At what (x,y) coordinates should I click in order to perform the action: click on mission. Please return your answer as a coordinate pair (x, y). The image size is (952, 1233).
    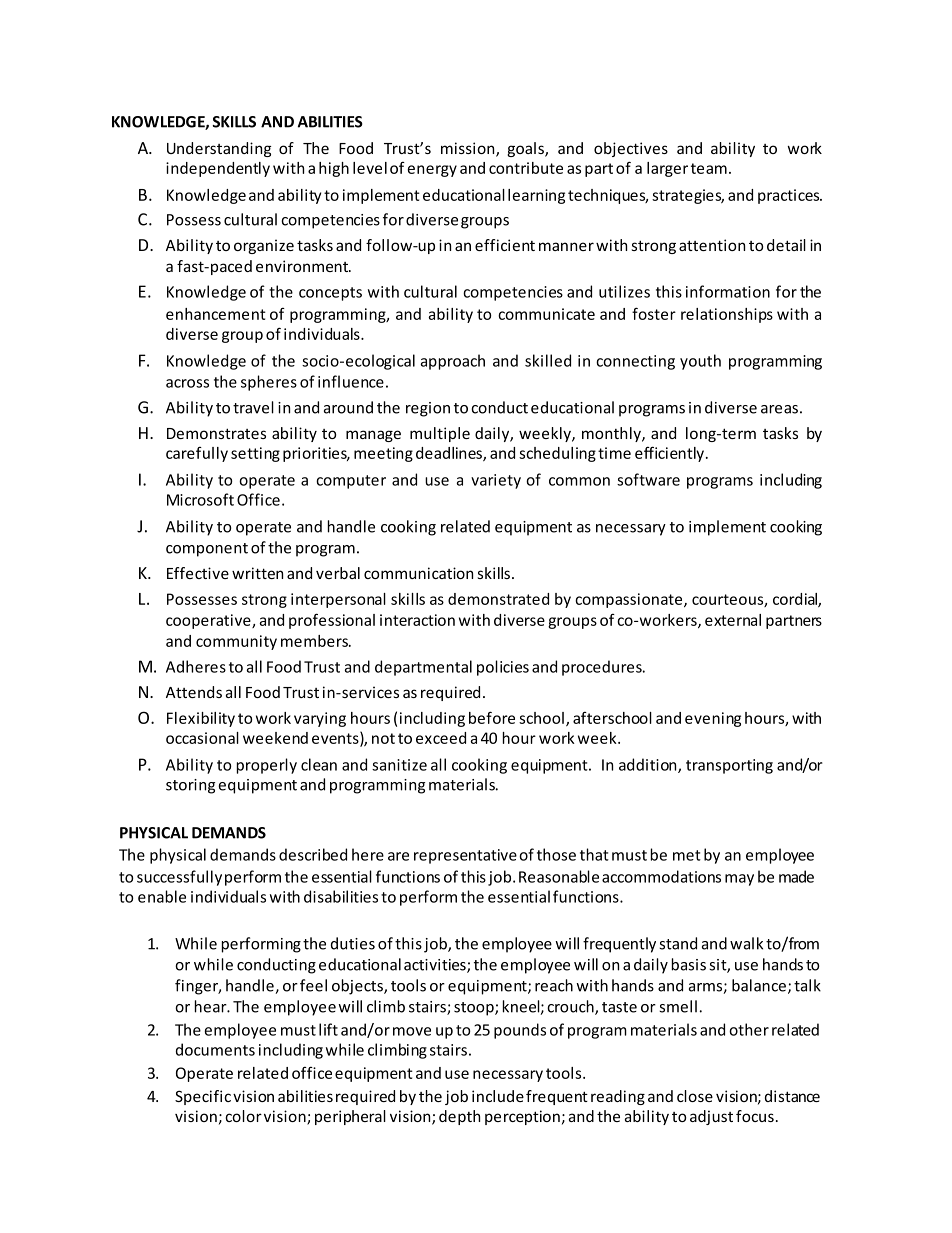
    Looking at the image, I should click on (469, 149).
